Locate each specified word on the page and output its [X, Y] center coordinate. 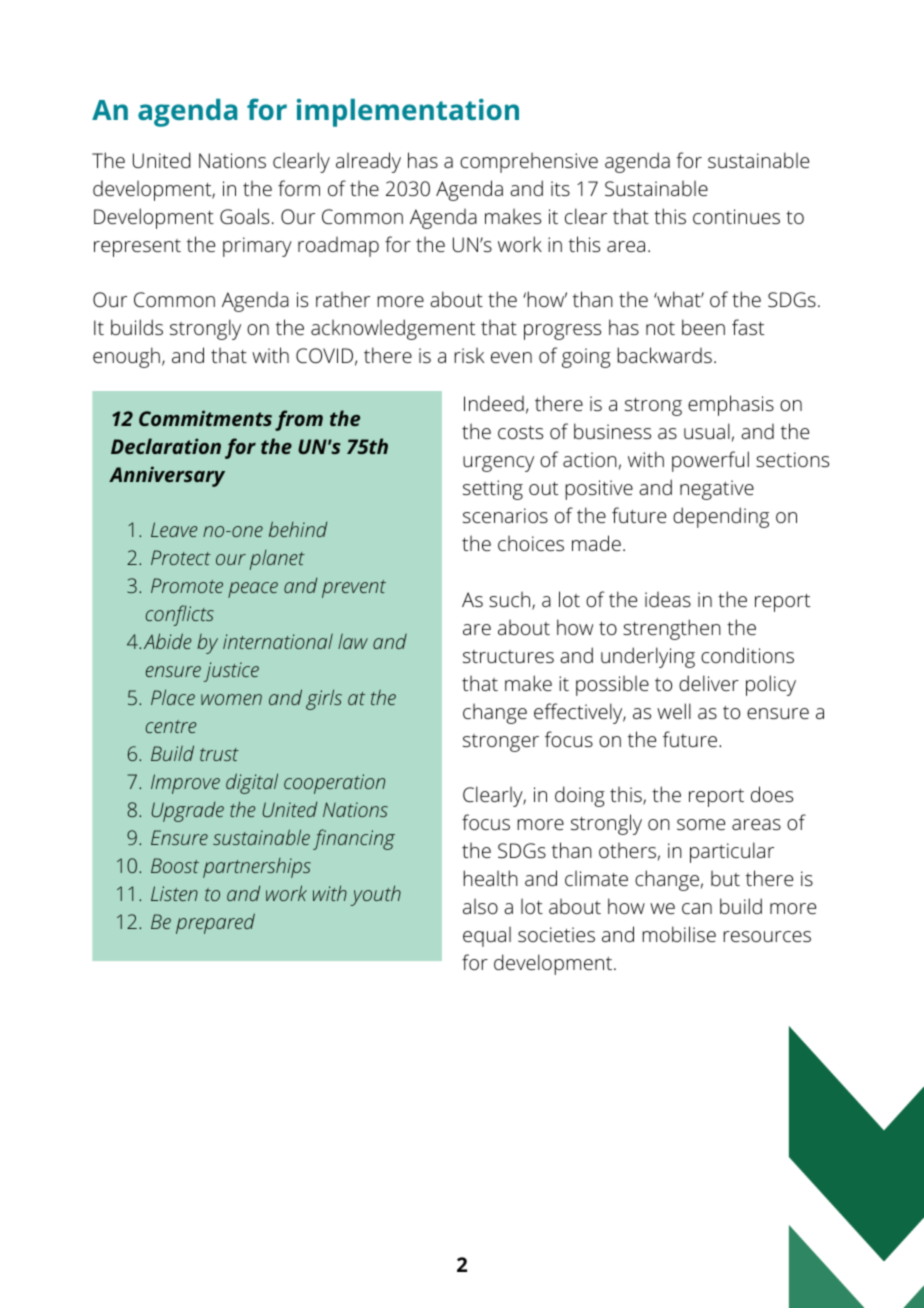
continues [736, 216]
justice [231, 672]
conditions [747, 655]
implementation [408, 113]
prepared [215, 923]
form [299, 188]
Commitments [205, 418]
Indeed [494, 403]
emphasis [731, 405]
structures [508, 656]
